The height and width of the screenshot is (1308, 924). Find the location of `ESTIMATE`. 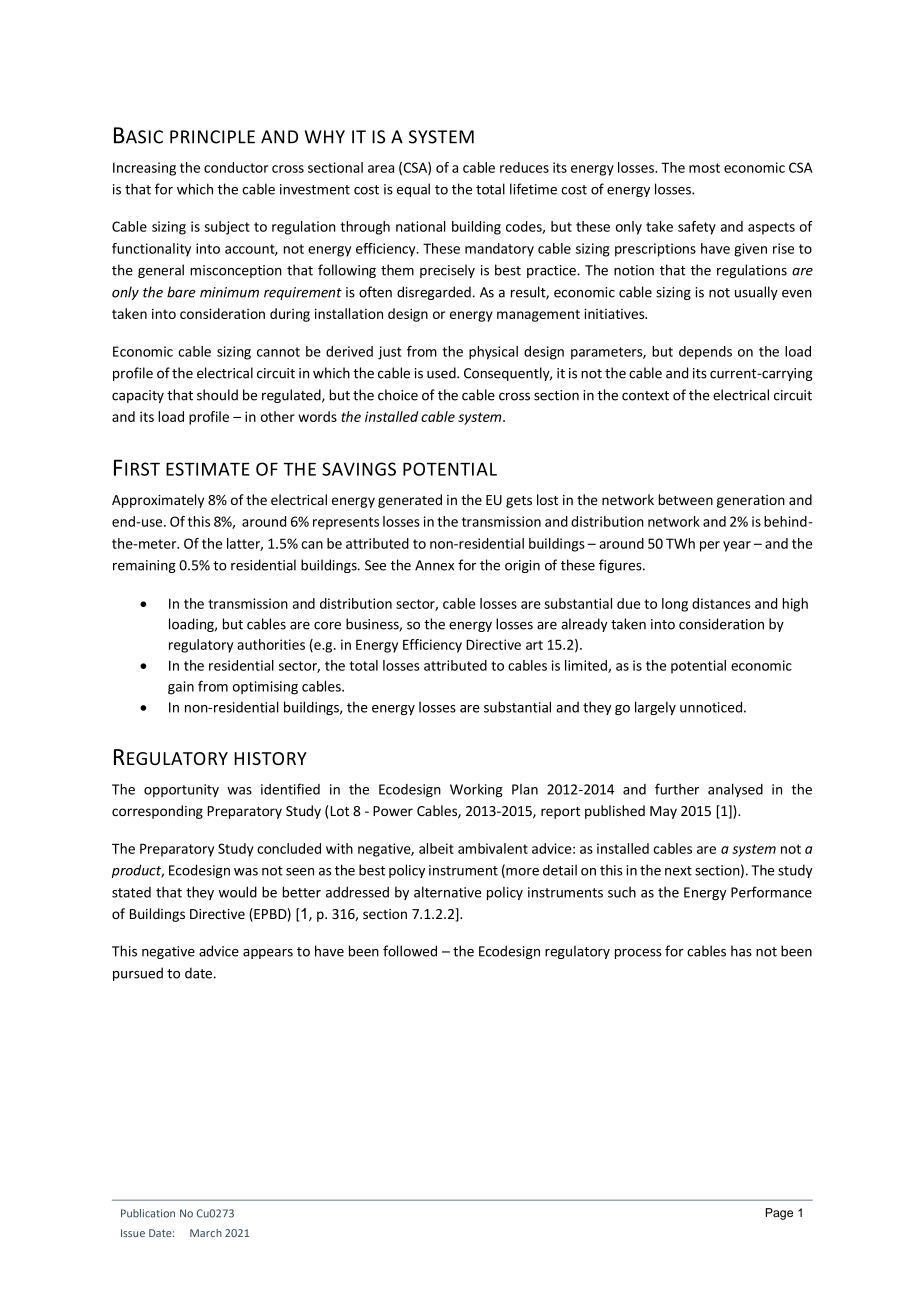

ESTIMATE is located at coordinates (208, 469).
